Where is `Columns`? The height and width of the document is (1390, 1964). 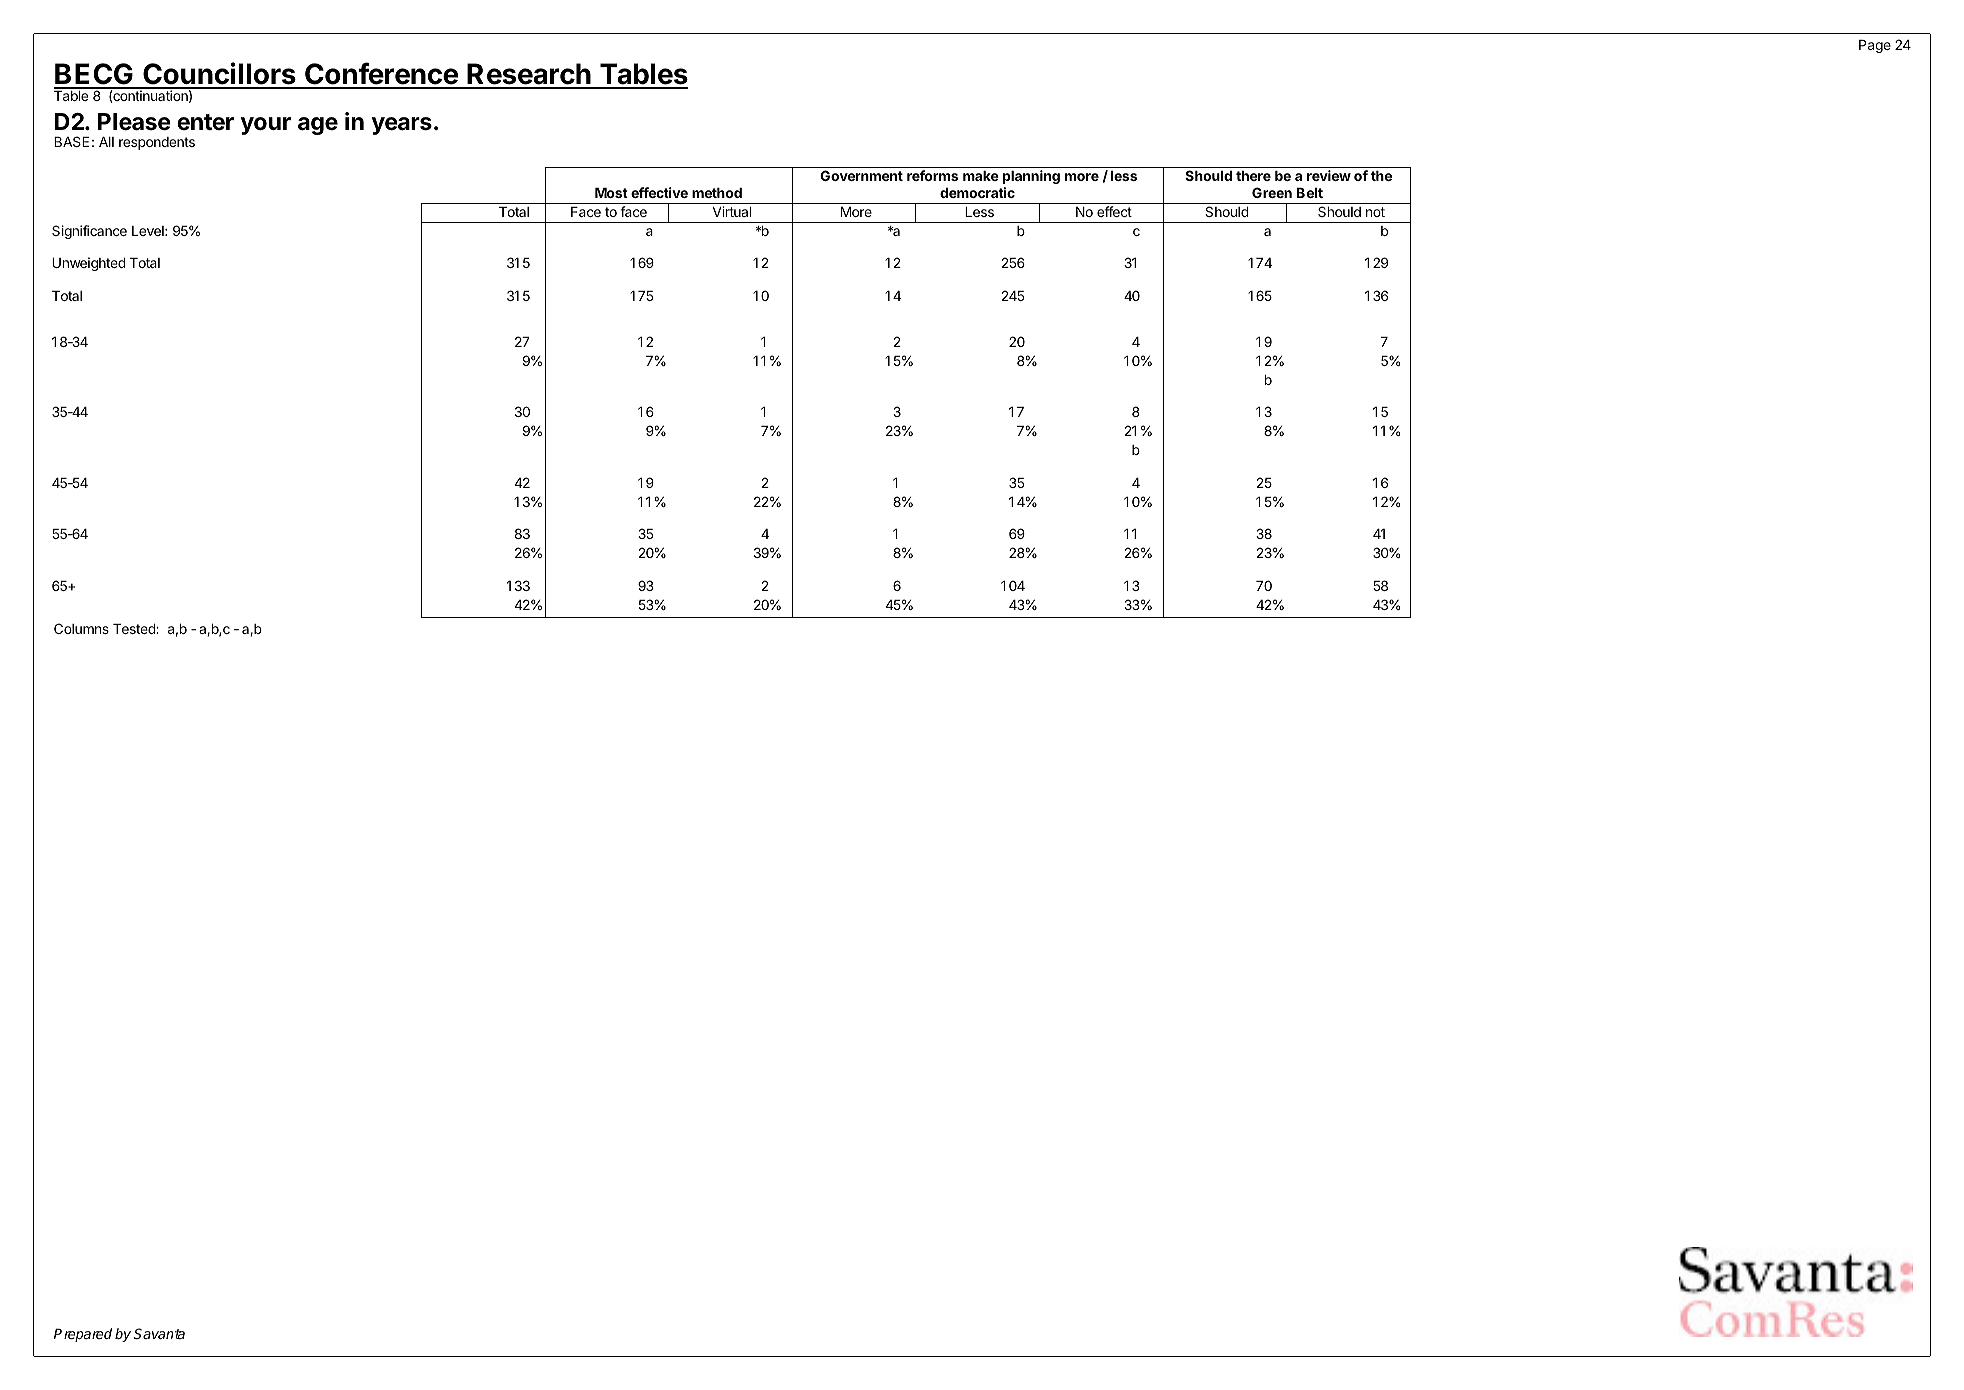 Columns is located at coordinates (81, 628).
